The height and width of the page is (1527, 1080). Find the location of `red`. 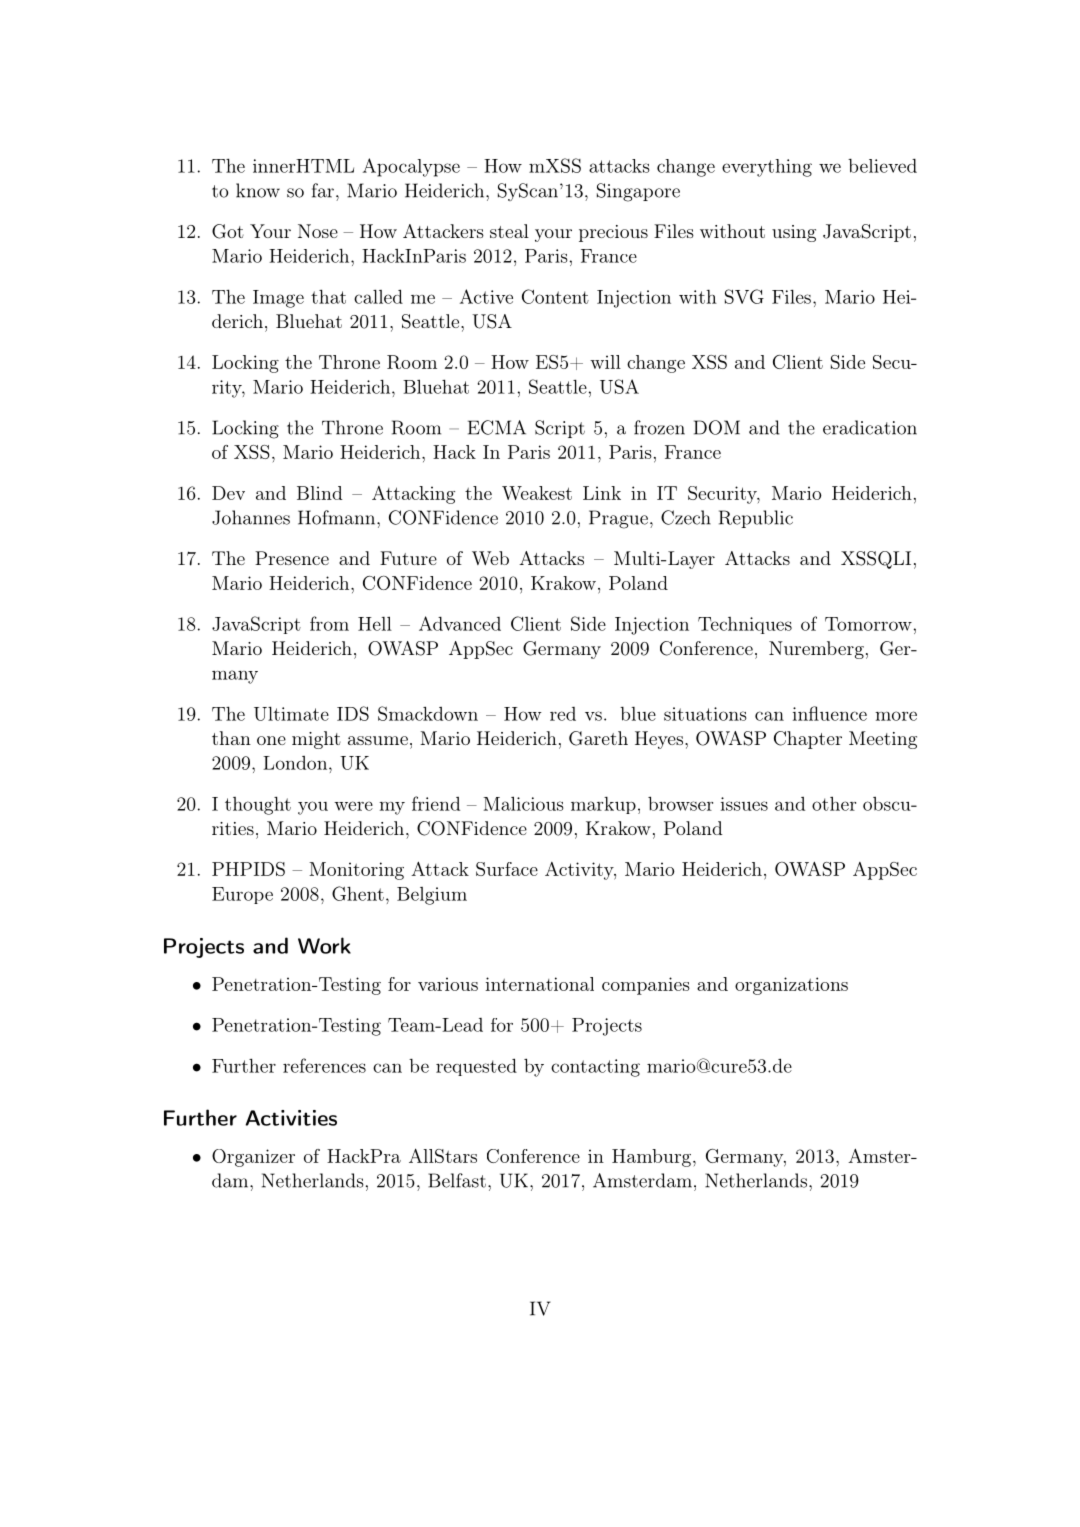

red is located at coordinates (563, 714).
